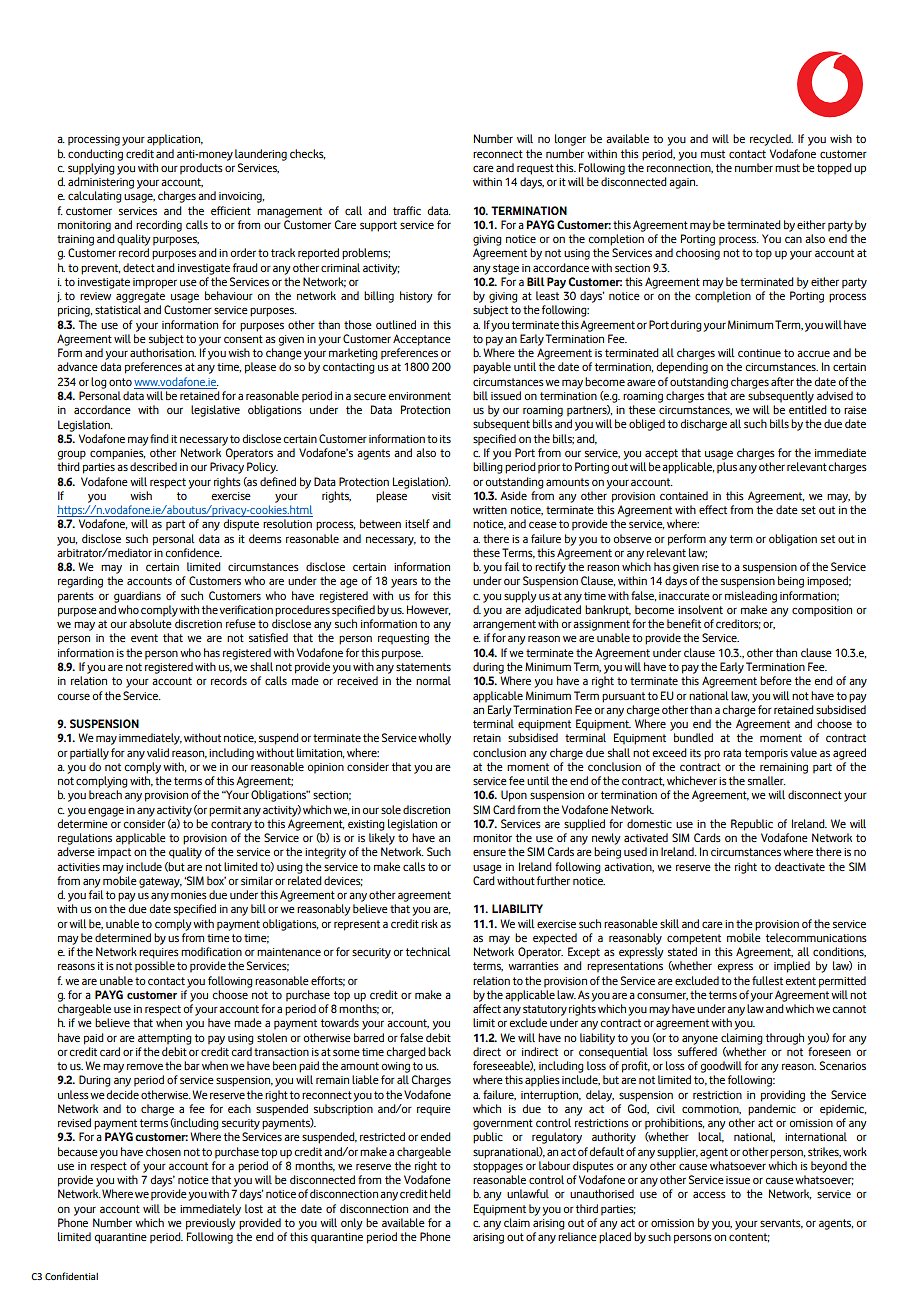 Image resolution: width=924 pixels, height=1307 pixels. Describe the element at coordinates (433, 680) in the page. I see `normal` at that location.
